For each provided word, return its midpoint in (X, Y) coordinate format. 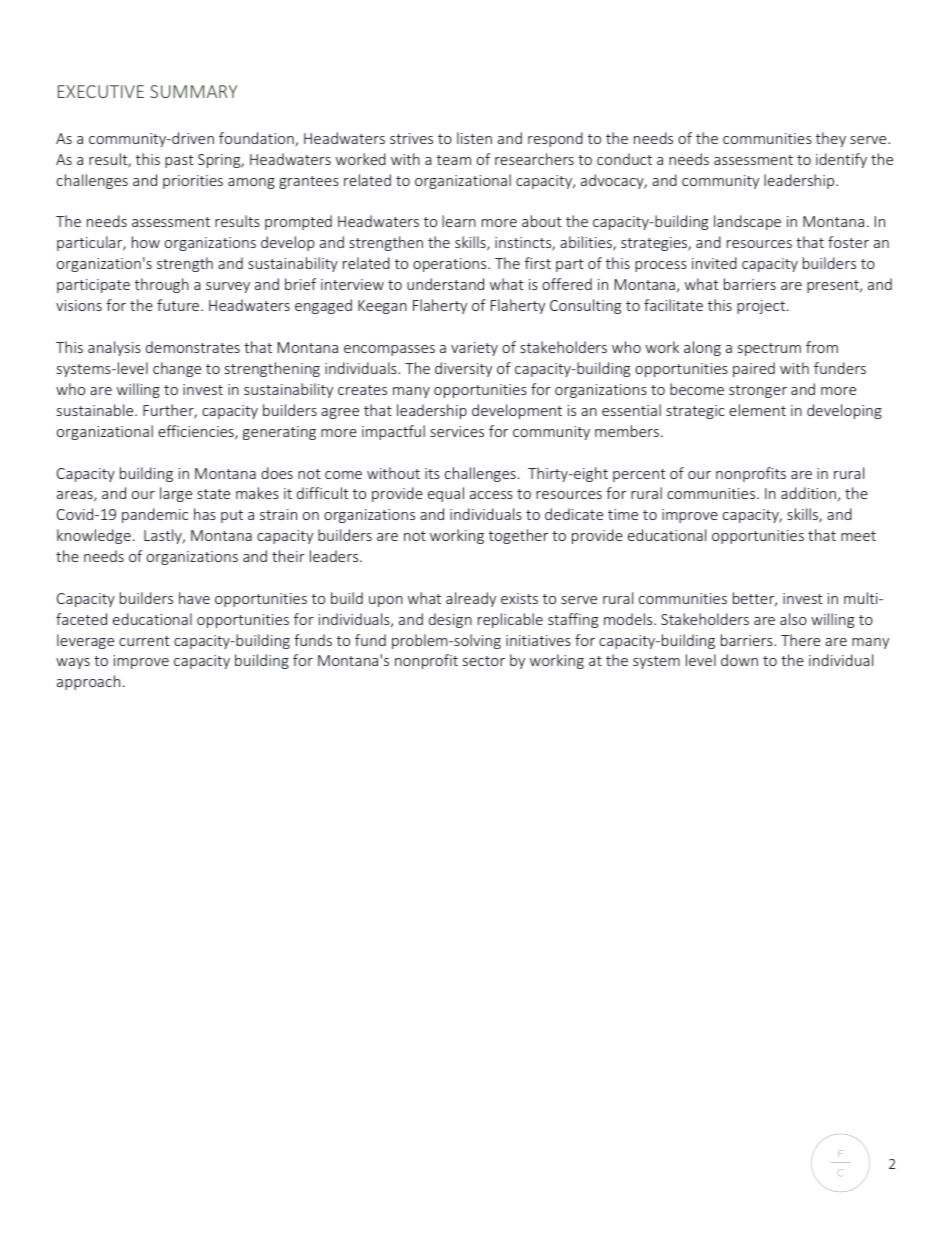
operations (451, 265)
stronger (758, 391)
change (177, 369)
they (831, 139)
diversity (463, 369)
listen (474, 138)
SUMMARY (193, 91)
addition (808, 493)
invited (714, 263)
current (144, 641)
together (518, 536)
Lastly (164, 536)
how (146, 242)
